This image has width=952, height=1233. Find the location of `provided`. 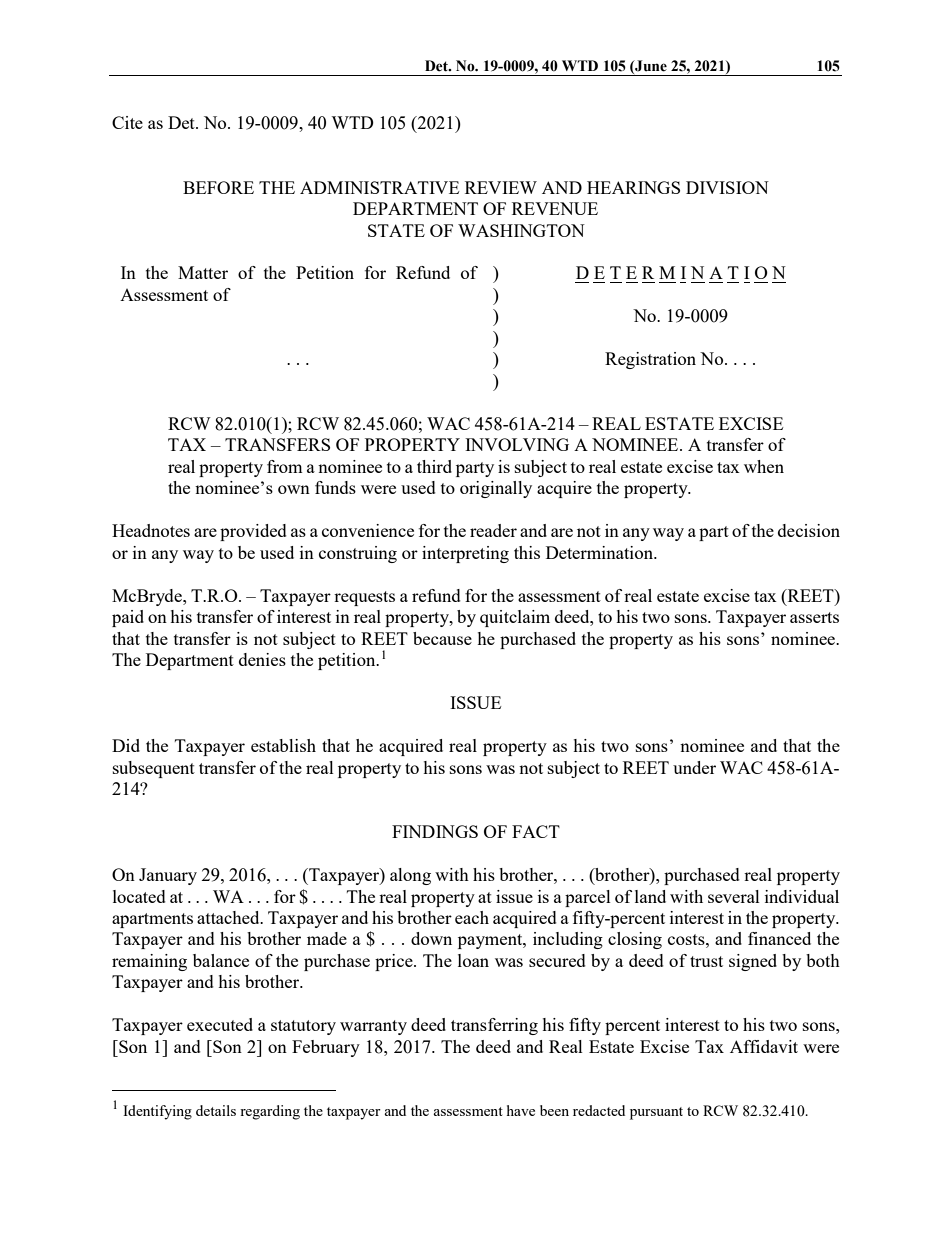

provided is located at coordinates (253, 532).
